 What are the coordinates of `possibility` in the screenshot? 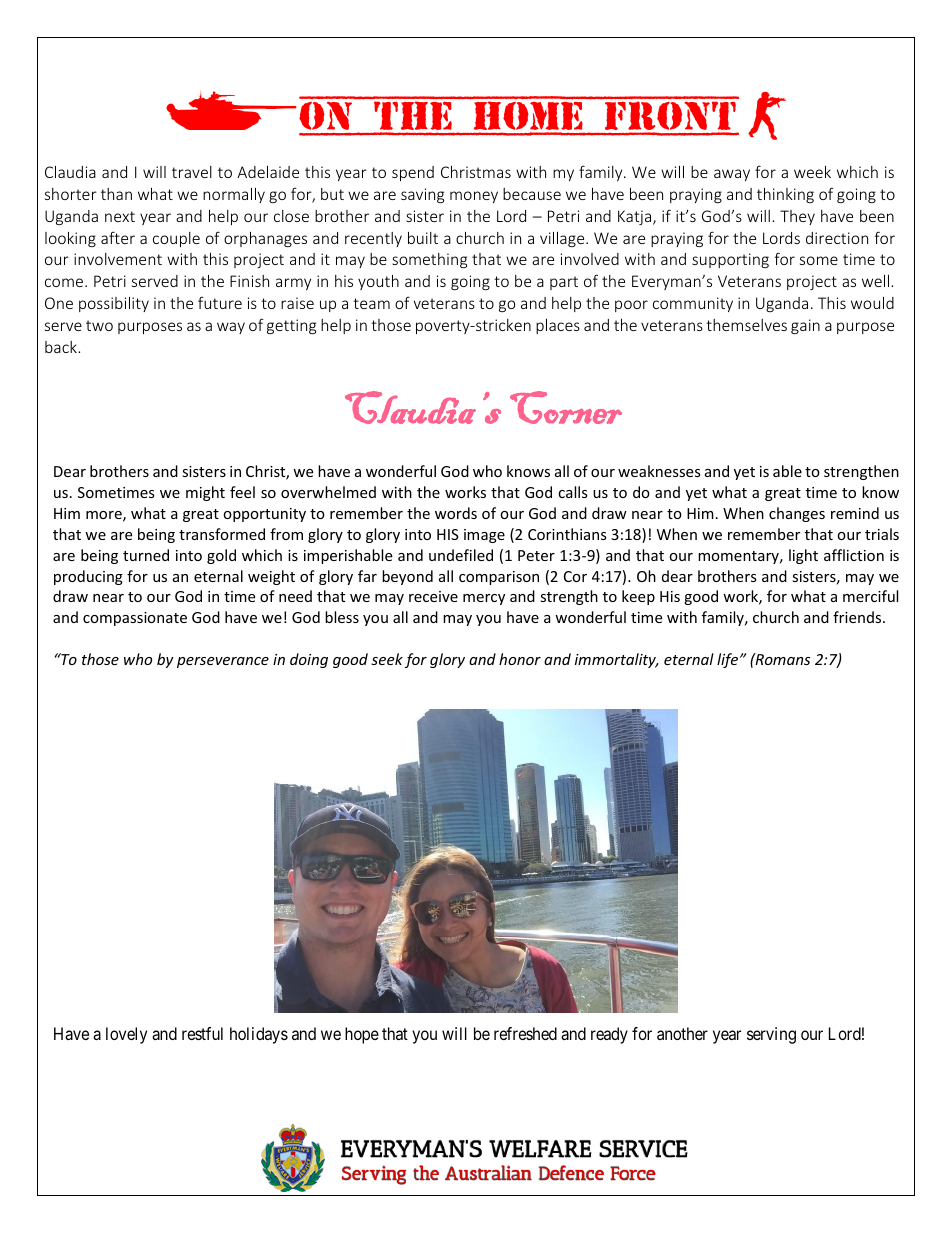 It's located at (114, 304).
